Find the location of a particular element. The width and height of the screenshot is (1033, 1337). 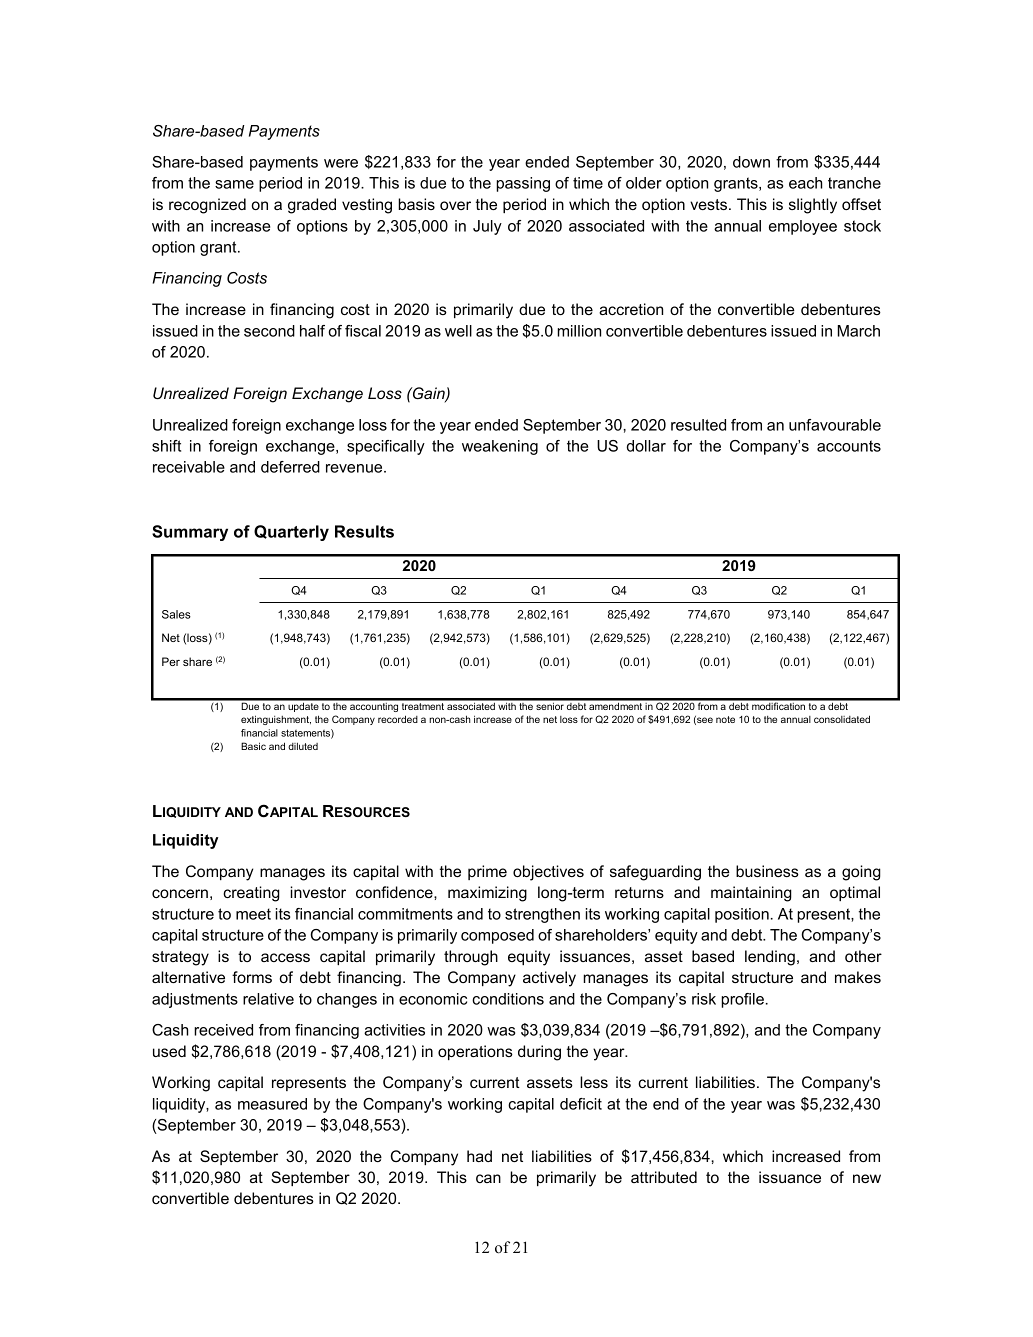

same is located at coordinates (234, 184).
